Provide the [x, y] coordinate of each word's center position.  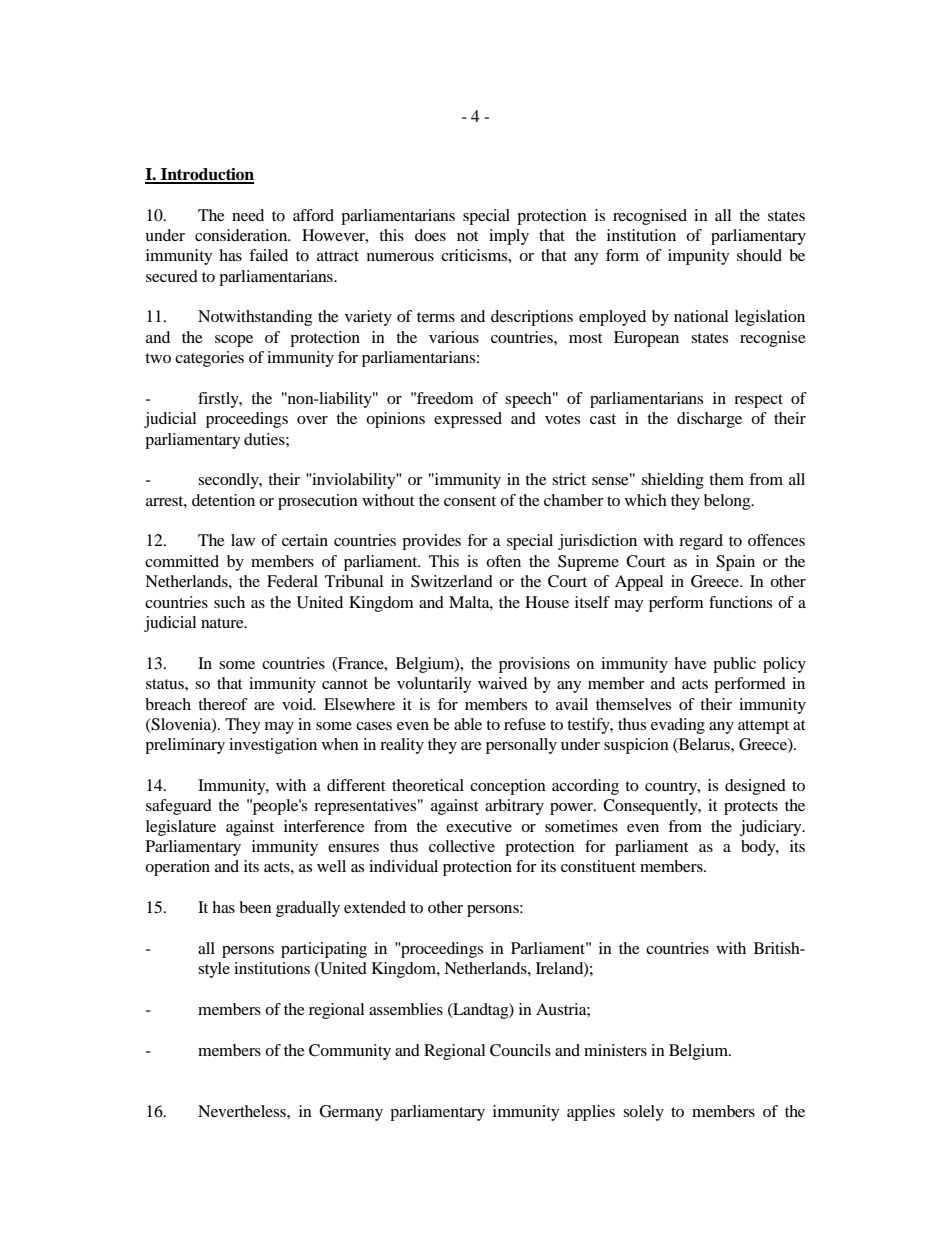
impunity [698, 257]
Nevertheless [243, 1111]
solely [643, 1113]
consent [470, 501]
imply [509, 237]
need [248, 215]
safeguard [179, 807]
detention [223, 500]
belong [728, 502]
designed [755, 787]
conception [508, 787]
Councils [520, 1050]
